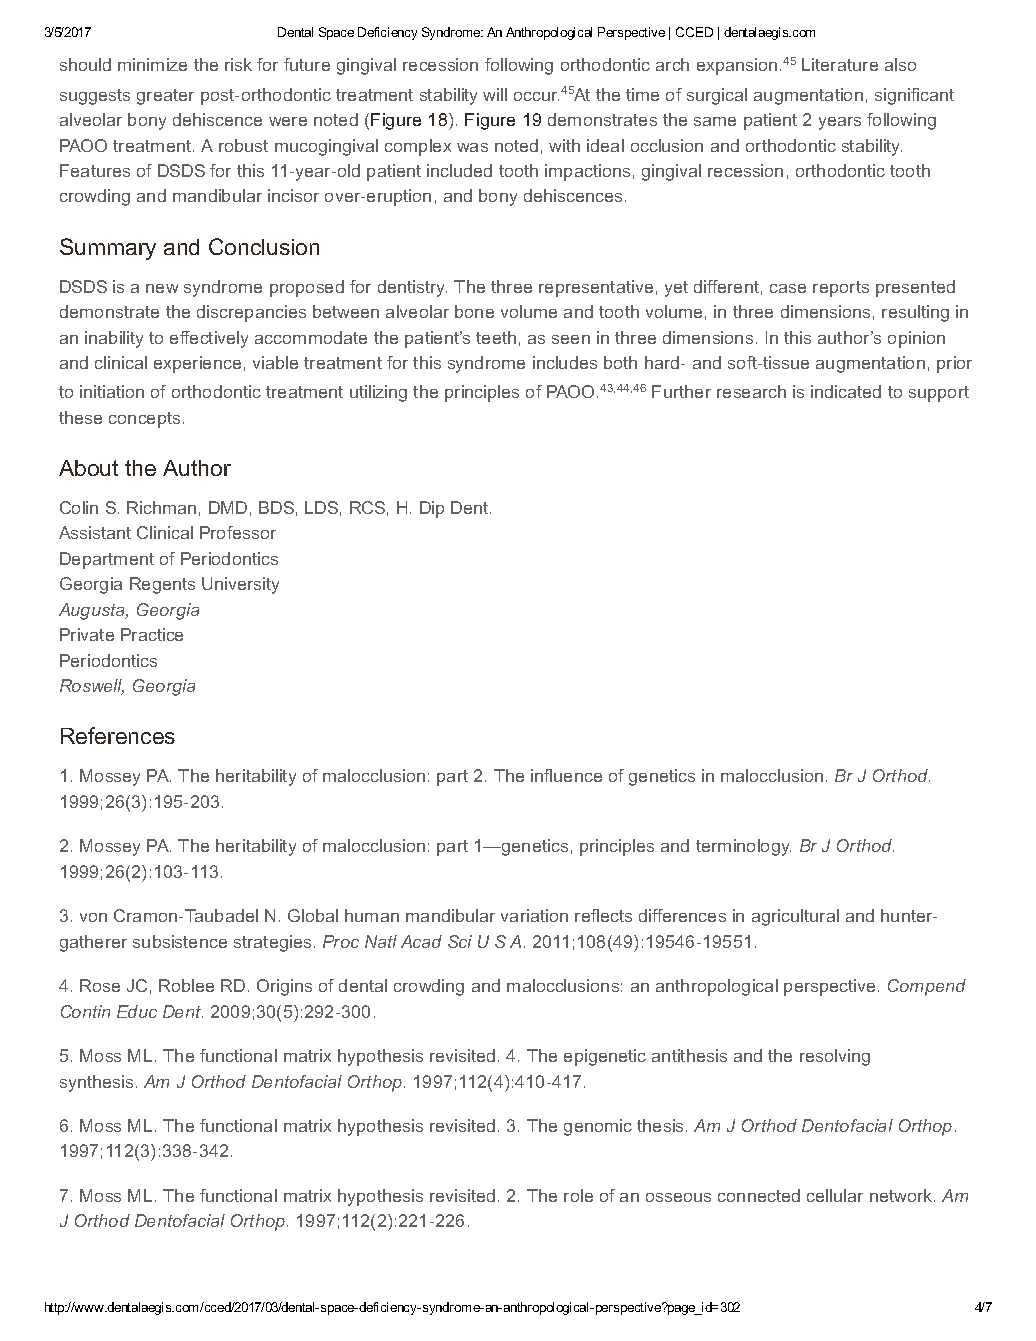  Describe the element at coordinates (534, 915) in the screenshot. I see `variation` at that location.
